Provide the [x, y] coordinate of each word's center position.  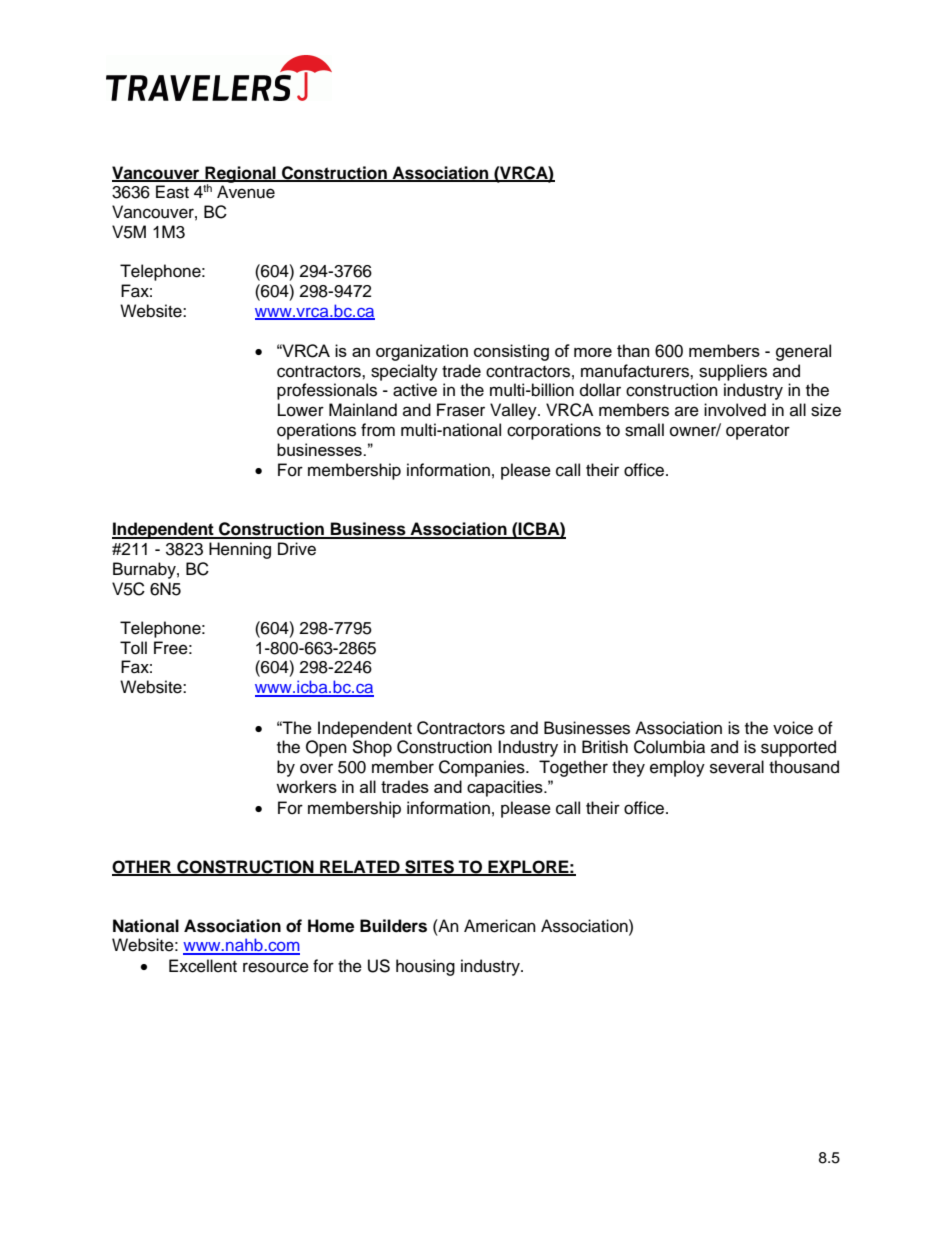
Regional [240, 175]
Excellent [203, 966]
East [172, 192]
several [737, 767]
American [500, 926]
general [803, 352]
